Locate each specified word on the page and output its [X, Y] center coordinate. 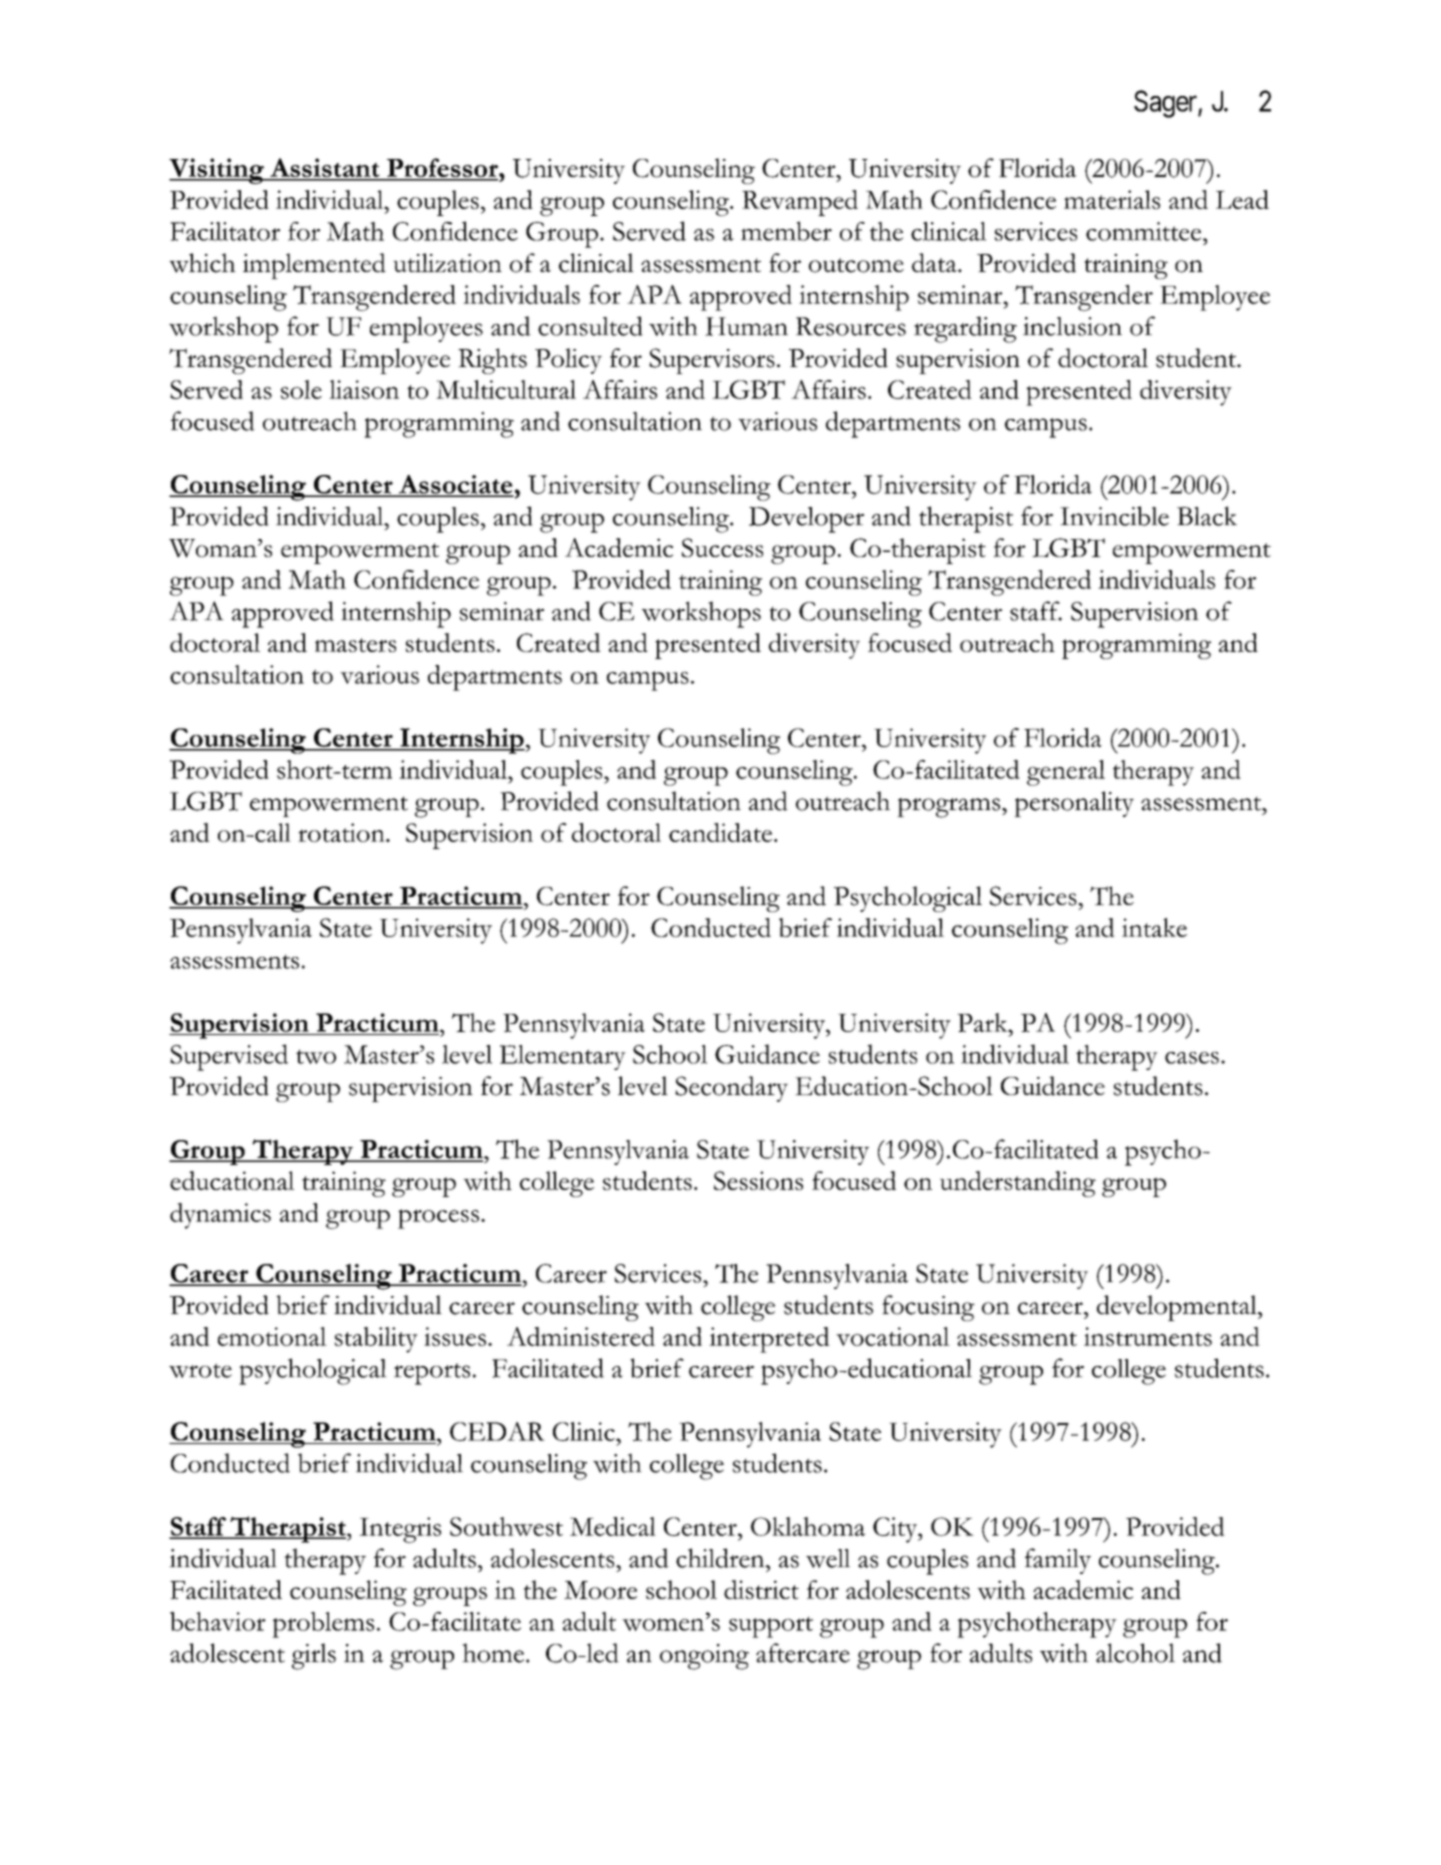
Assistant [325, 169]
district [761, 1589]
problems [323, 1625]
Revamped [800, 203]
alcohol [1135, 1653]
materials [1112, 199]
